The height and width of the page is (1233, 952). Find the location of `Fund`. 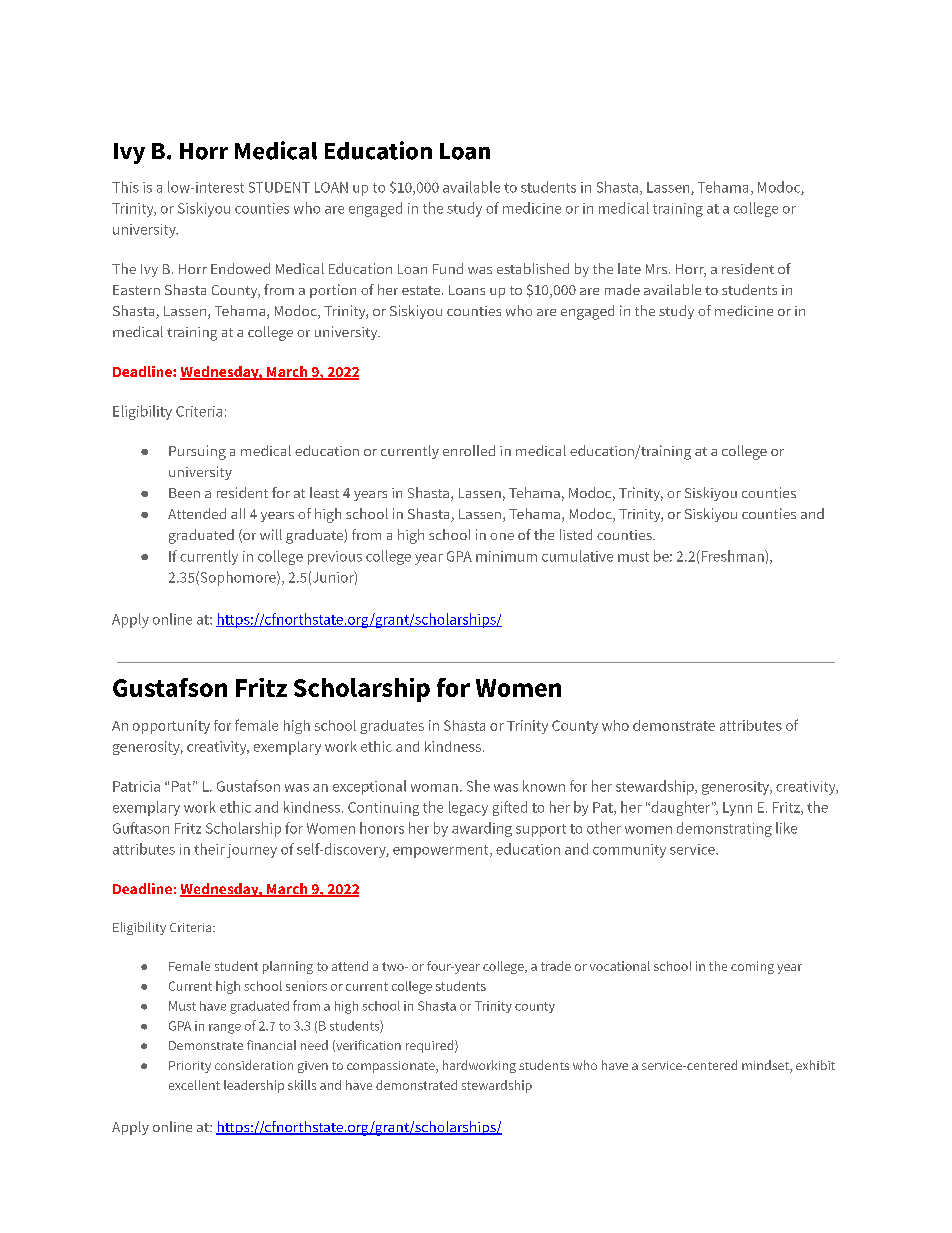

Fund is located at coordinates (448, 268).
